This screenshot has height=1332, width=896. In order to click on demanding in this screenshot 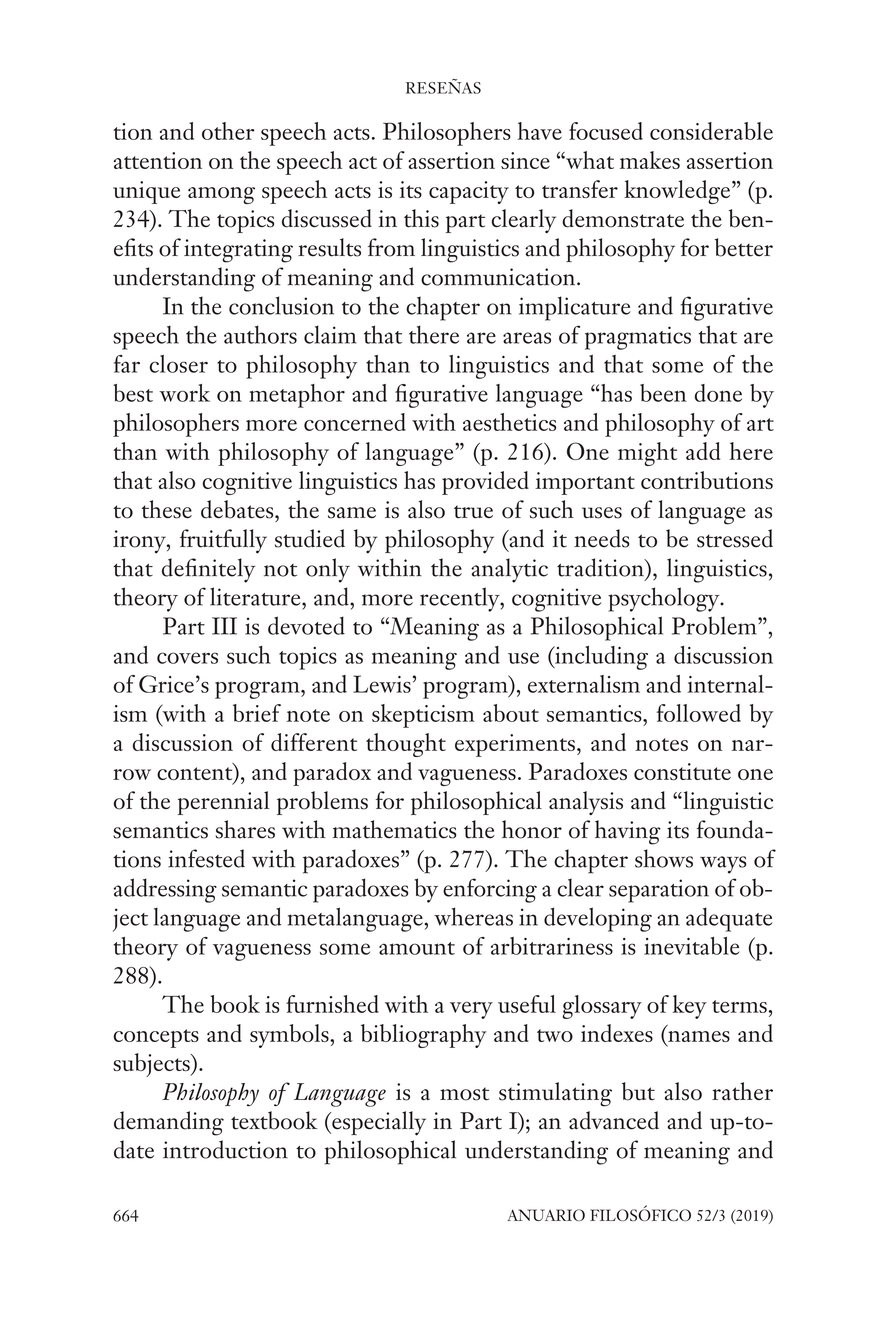, I will do `click(169, 1123)`.
